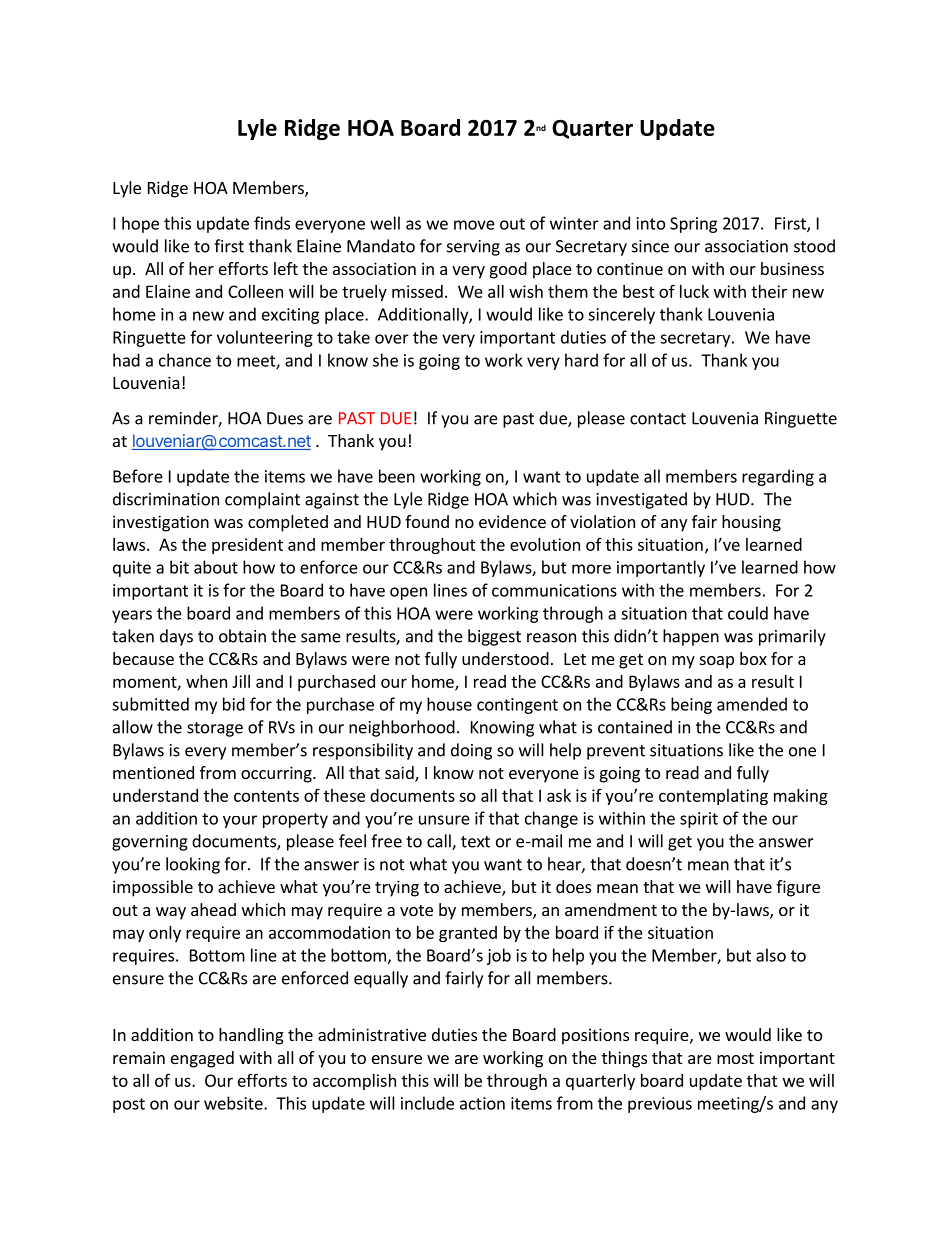 The height and width of the page is (1233, 952). Describe the element at coordinates (202, 1059) in the page. I see `engaged` at that location.
